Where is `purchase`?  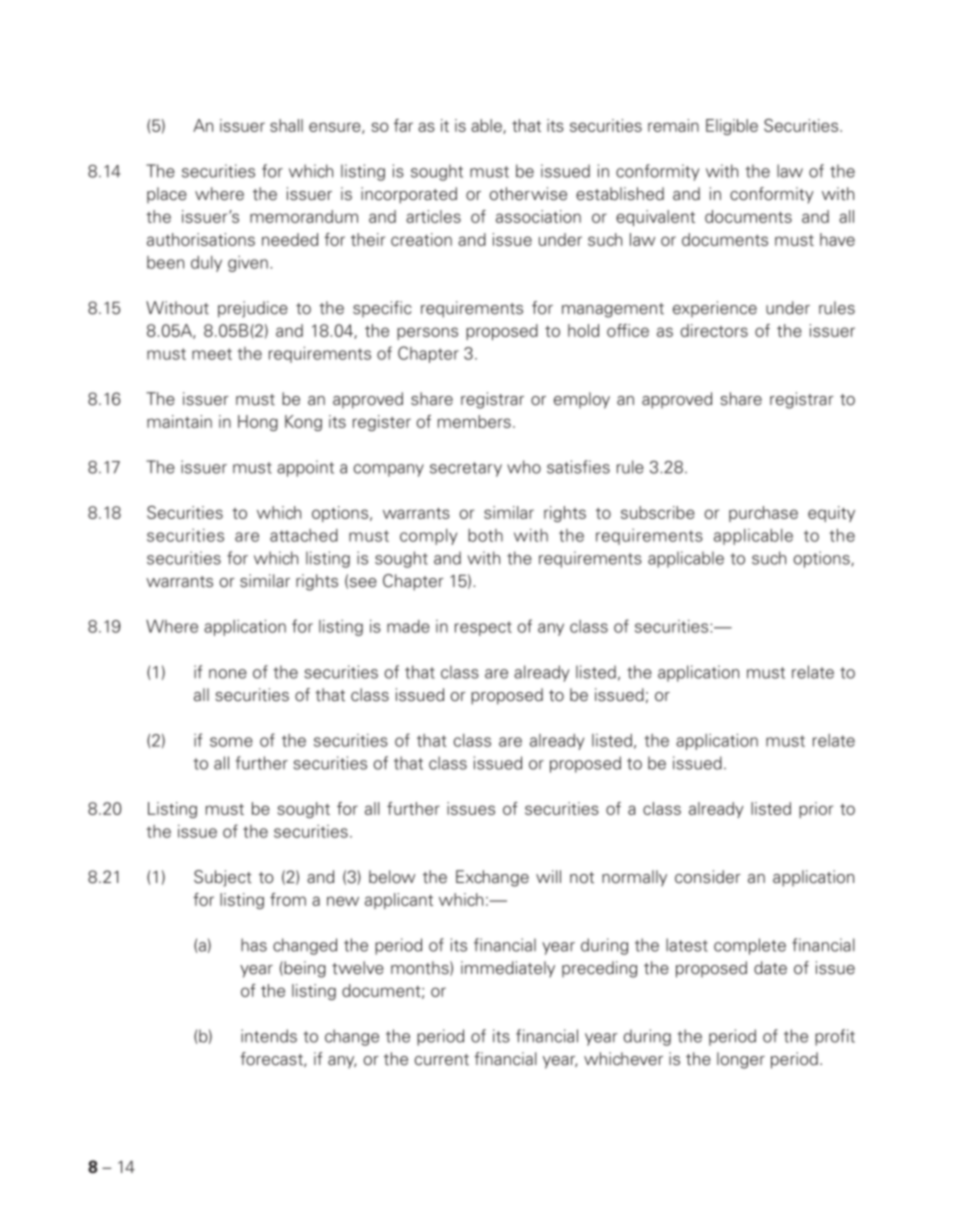 purchase is located at coordinates (763, 514).
